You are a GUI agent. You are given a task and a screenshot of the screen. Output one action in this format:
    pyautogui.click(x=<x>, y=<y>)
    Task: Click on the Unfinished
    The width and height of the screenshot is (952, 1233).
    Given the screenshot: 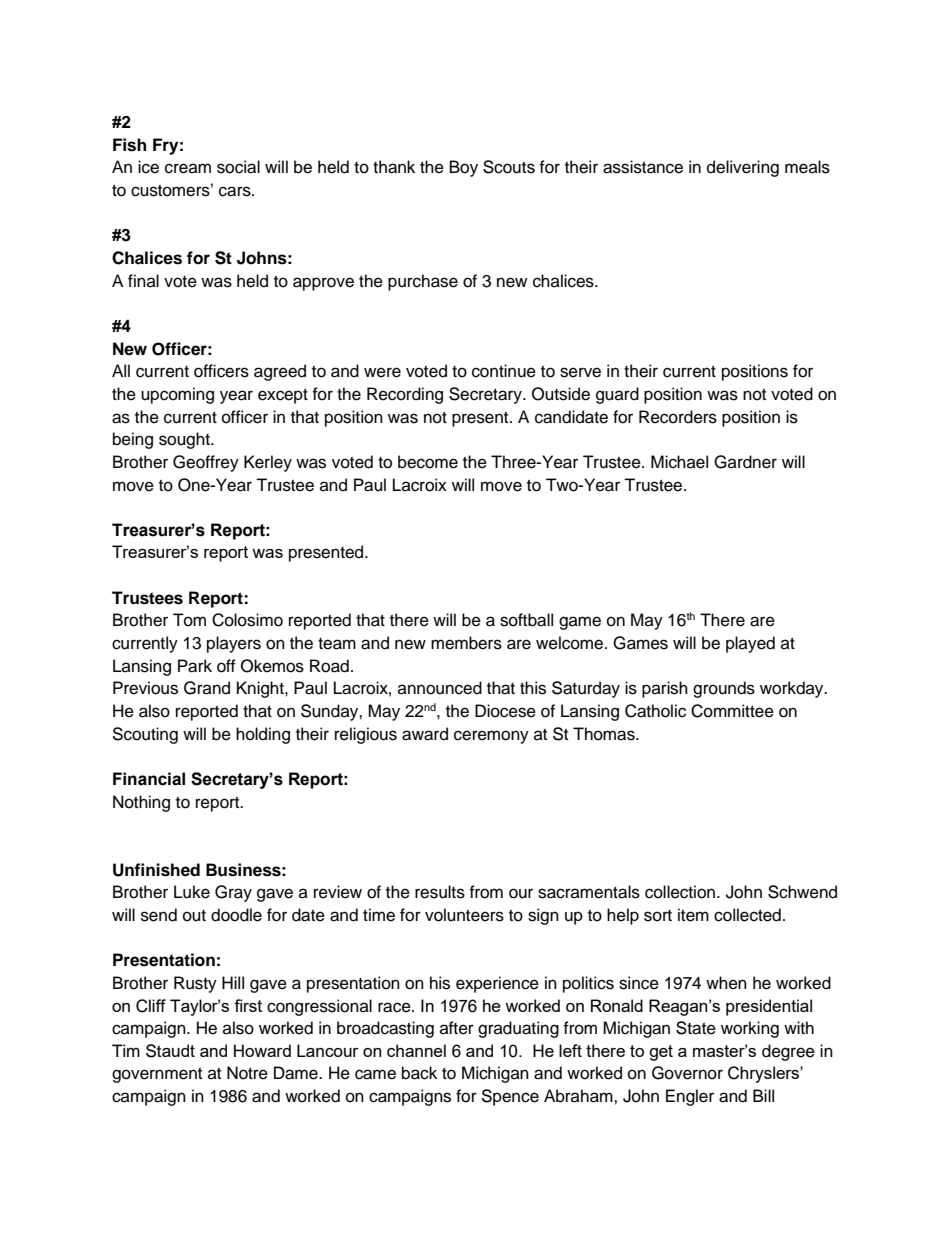 What is the action you would take?
    pyautogui.click(x=156, y=870)
